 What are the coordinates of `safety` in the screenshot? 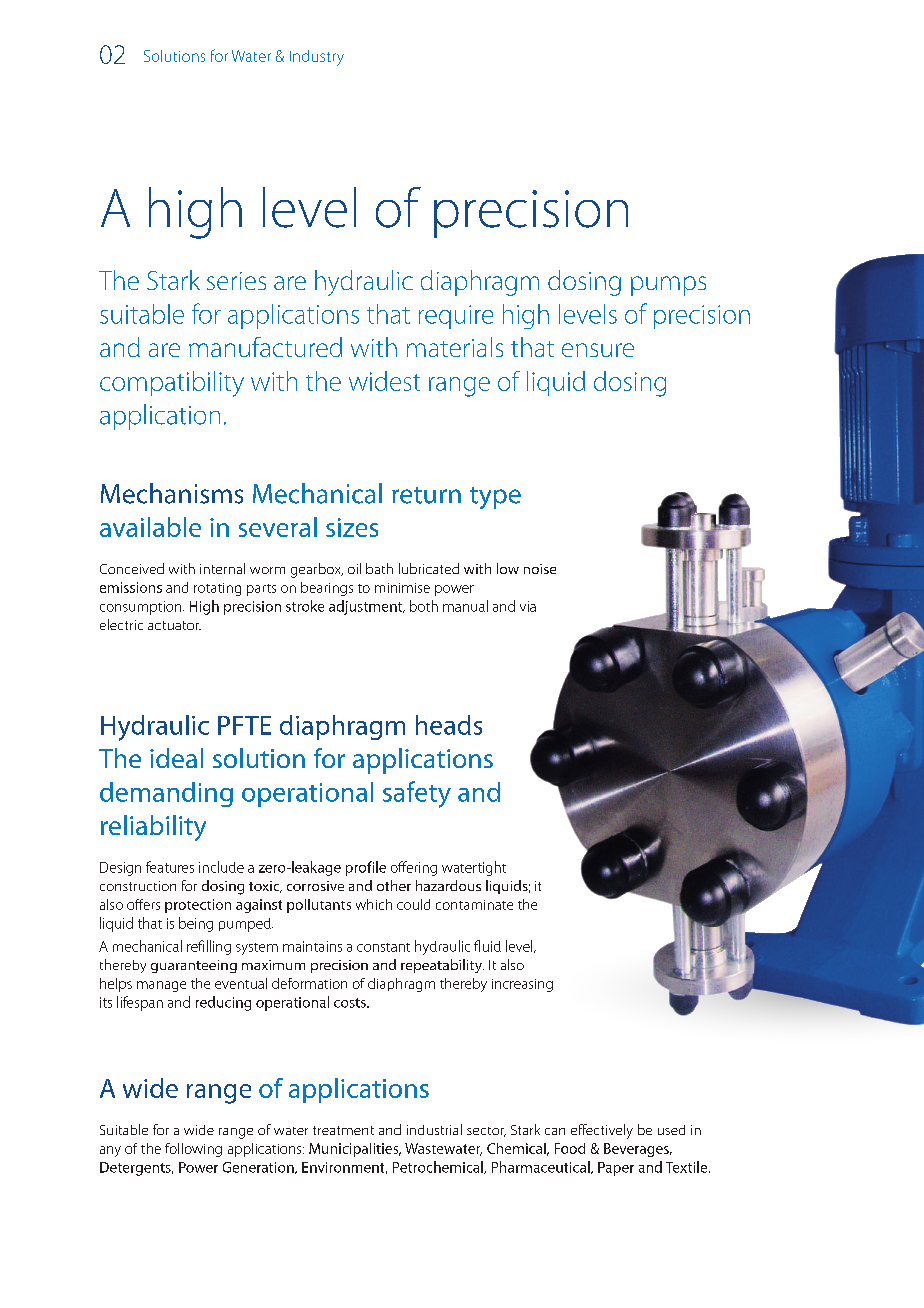 It's located at (417, 794).
